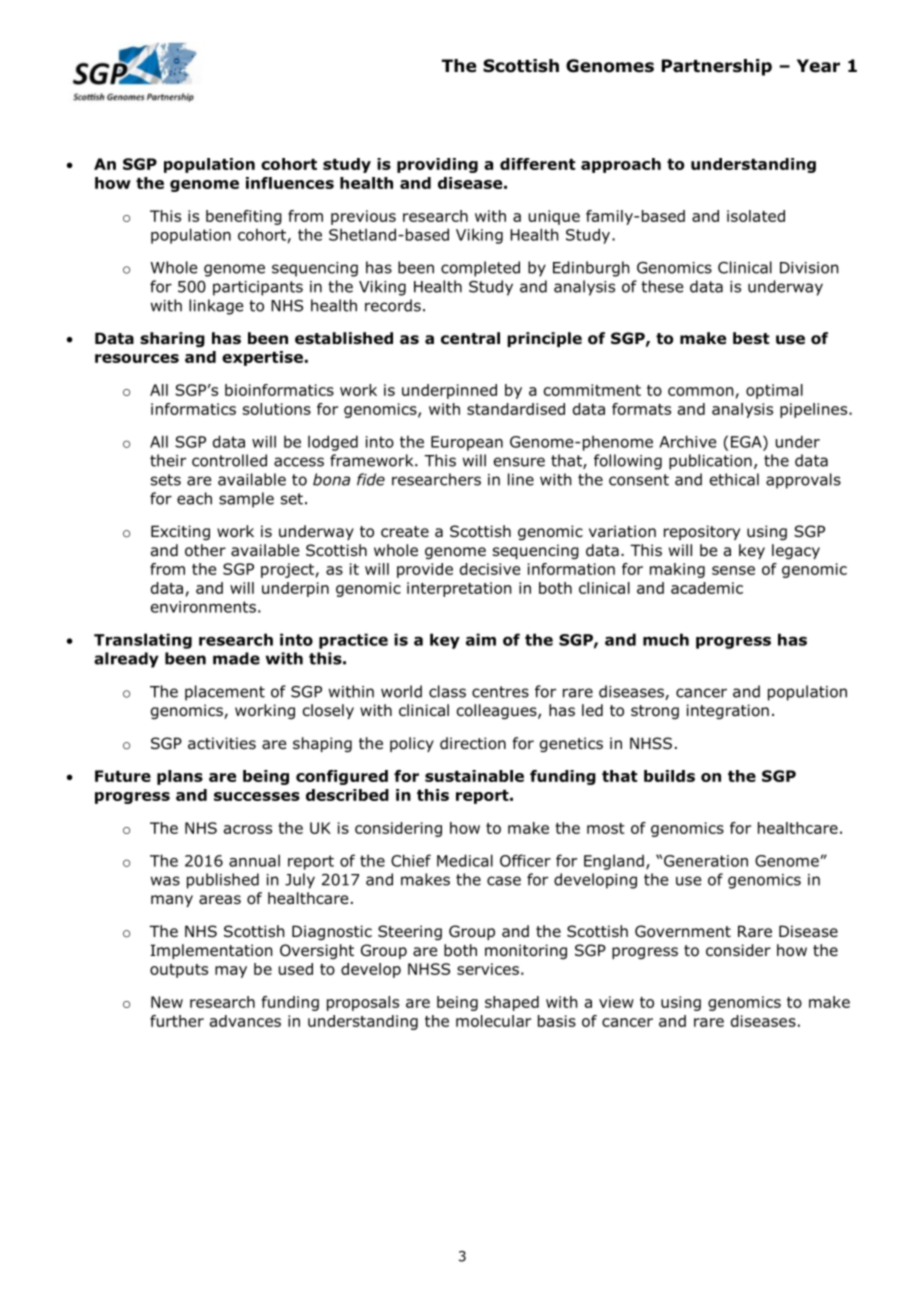 This document has height=1308, width=924. I want to click on solutions, so click(277, 409).
